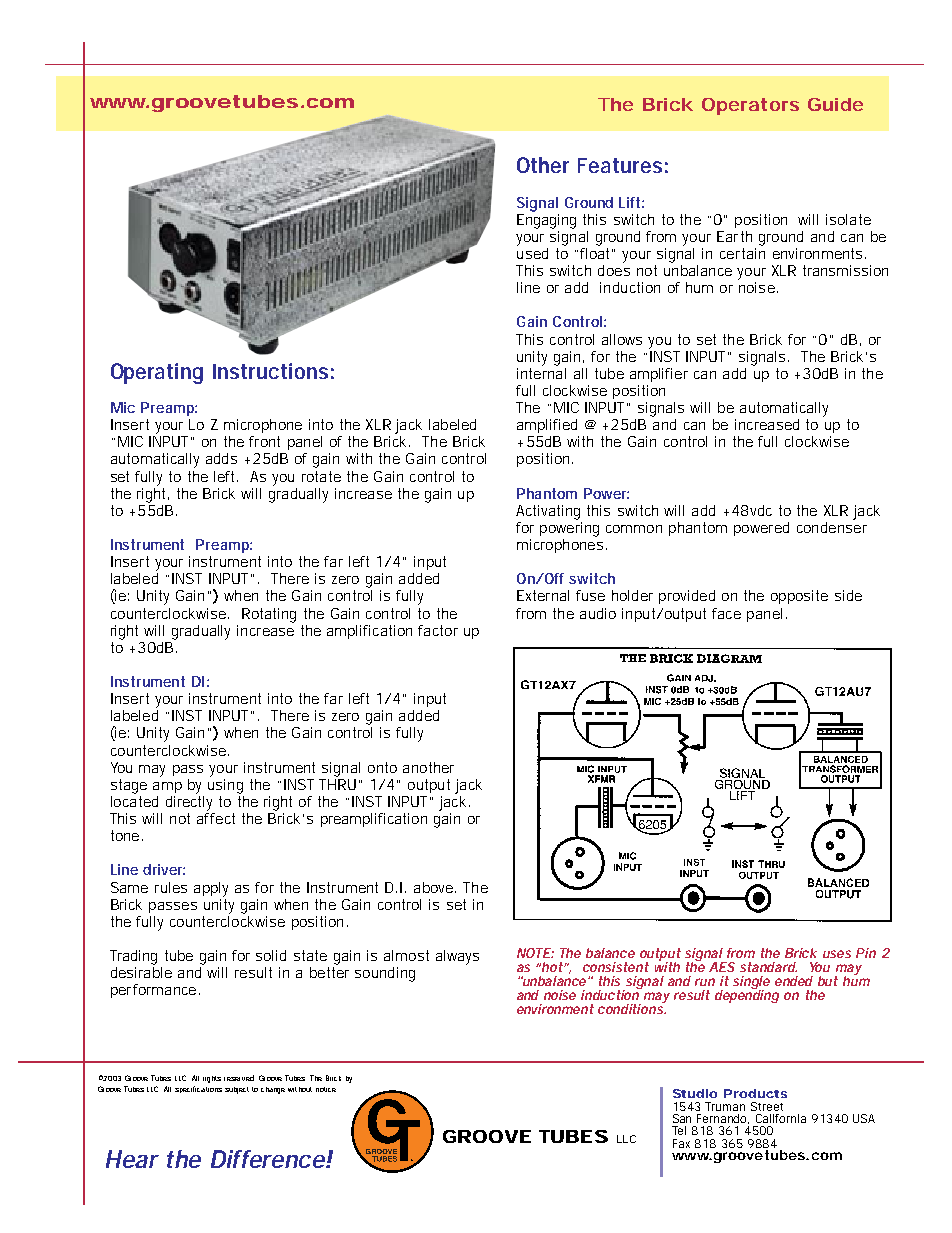 Image resolution: width=952 pixels, height=1233 pixels. I want to click on Activating, so click(548, 512).
